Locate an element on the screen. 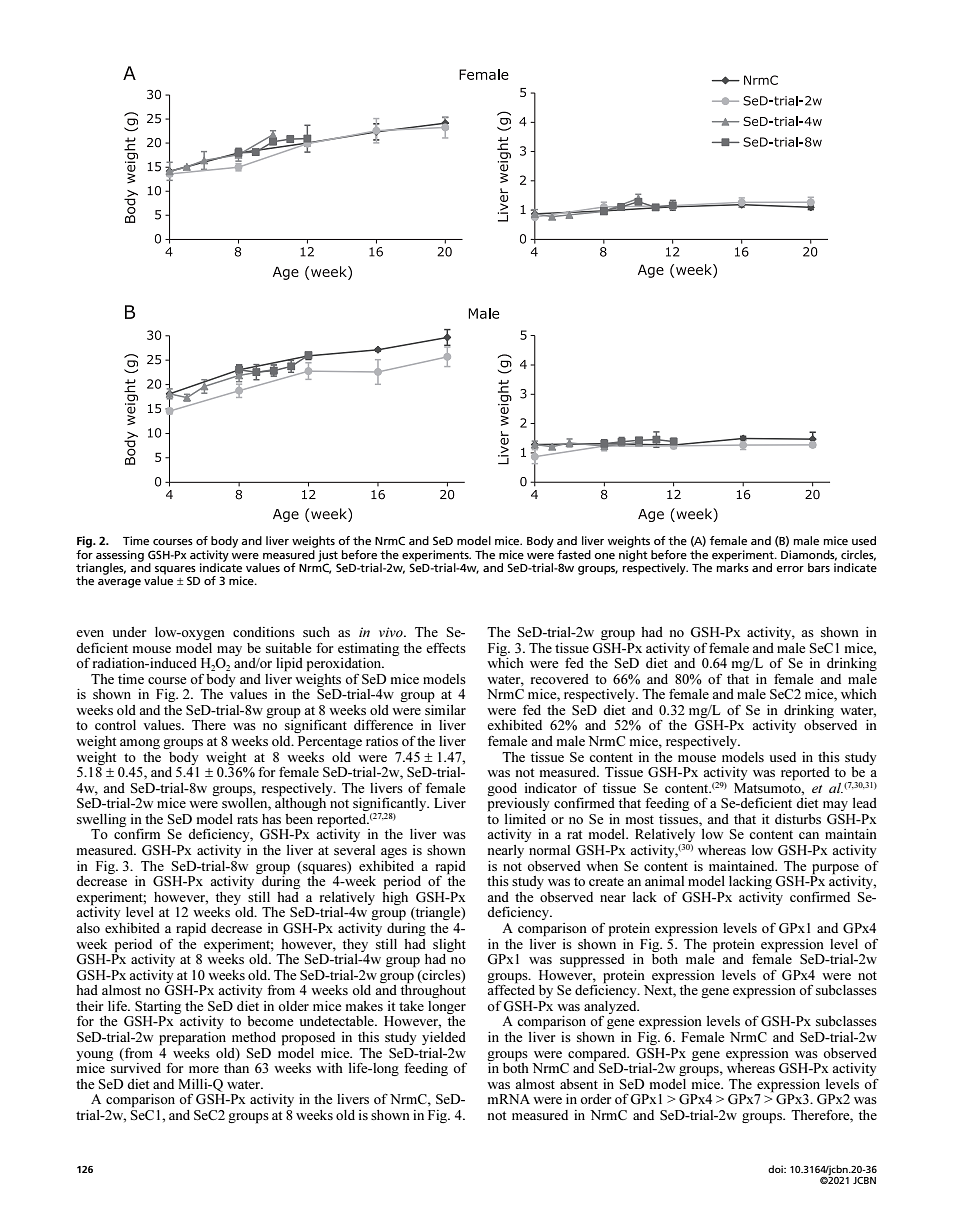 Image resolution: width=953 pixels, height=1232 pixels. average is located at coordinates (119, 583).
